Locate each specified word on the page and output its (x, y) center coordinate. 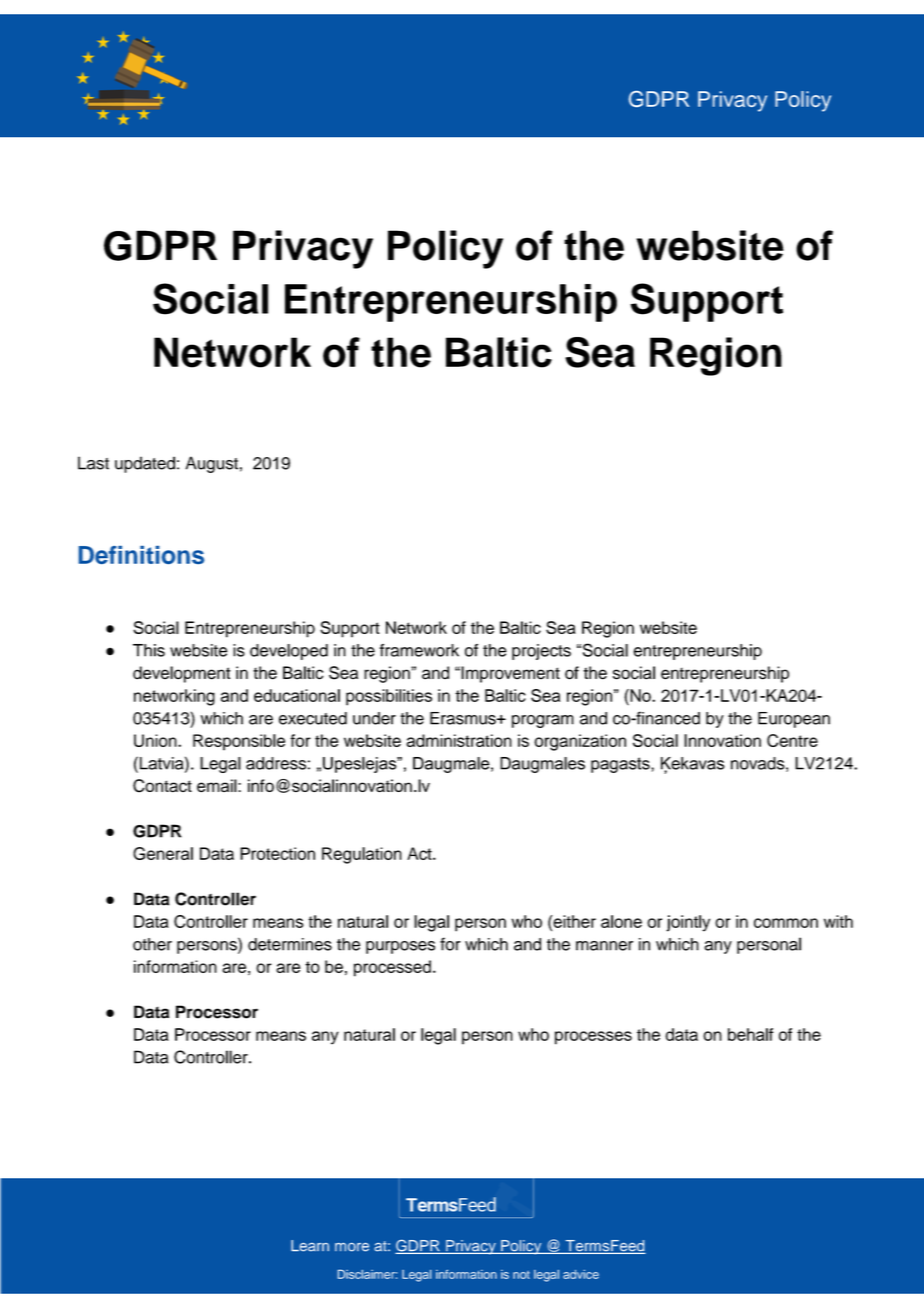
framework (419, 650)
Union (156, 740)
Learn (310, 1246)
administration (459, 740)
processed (392, 968)
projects (541, 652)
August (211, 464)
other (152, 944)
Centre (792, 740)
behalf (751, 1034)
